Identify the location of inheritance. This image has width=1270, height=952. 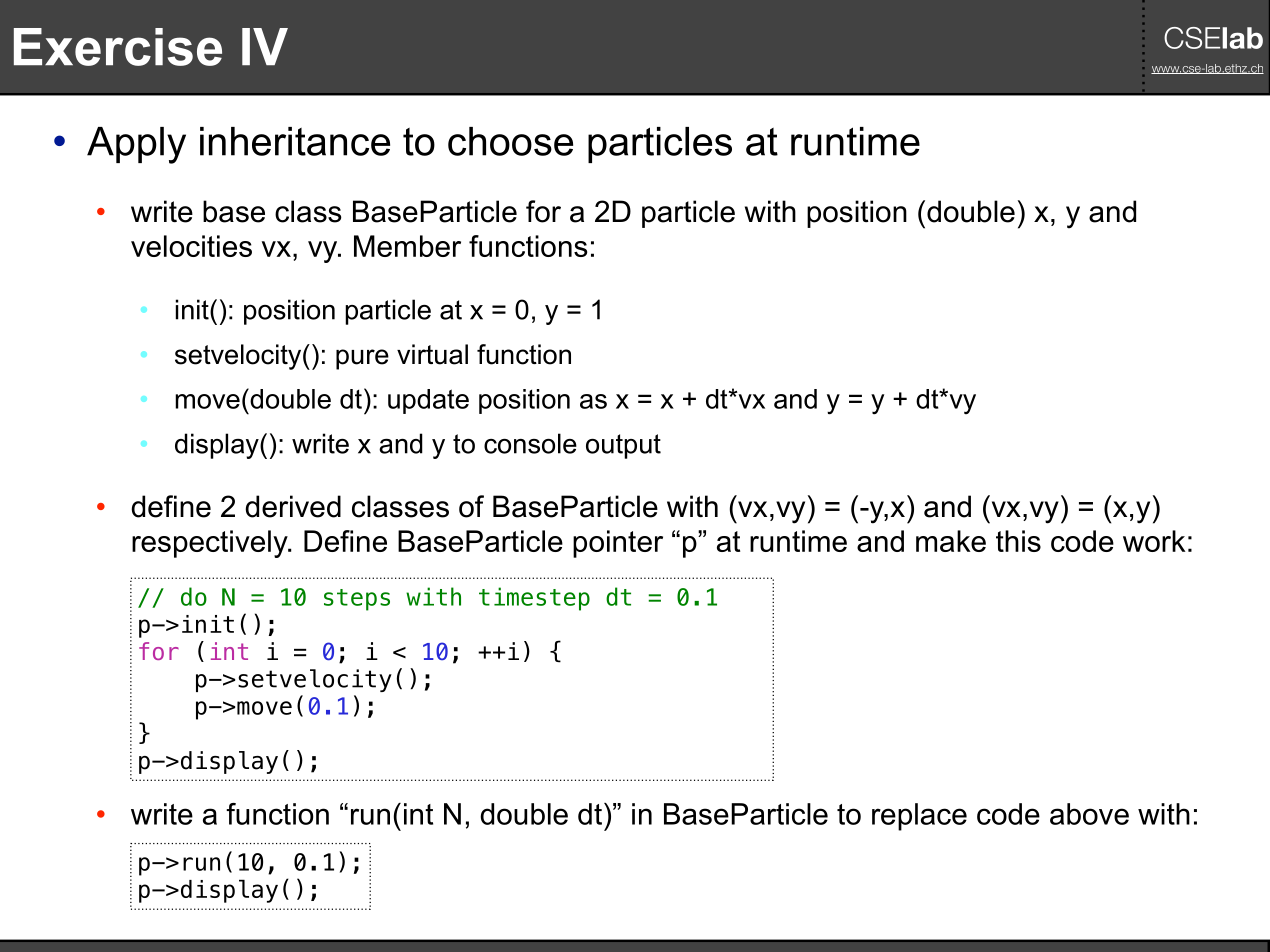
(295, 141).
